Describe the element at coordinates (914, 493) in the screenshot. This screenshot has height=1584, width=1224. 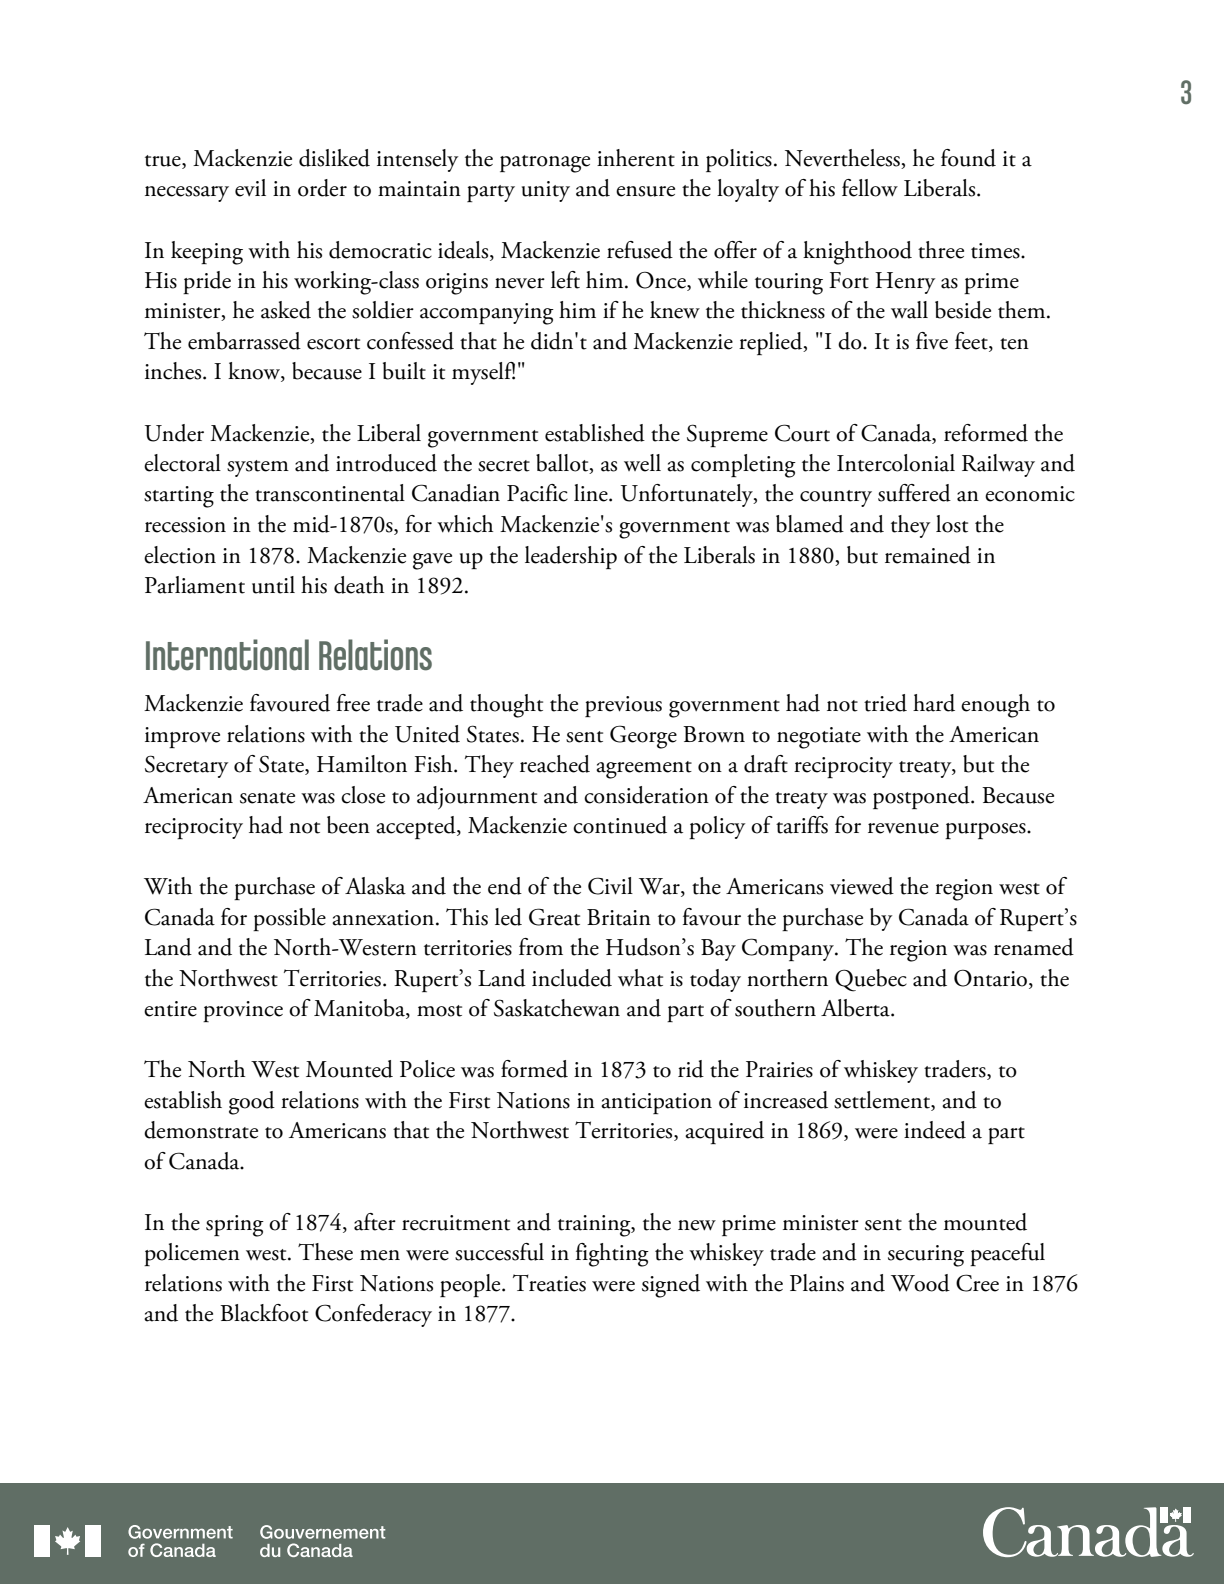
I see `suffered` at that location.
